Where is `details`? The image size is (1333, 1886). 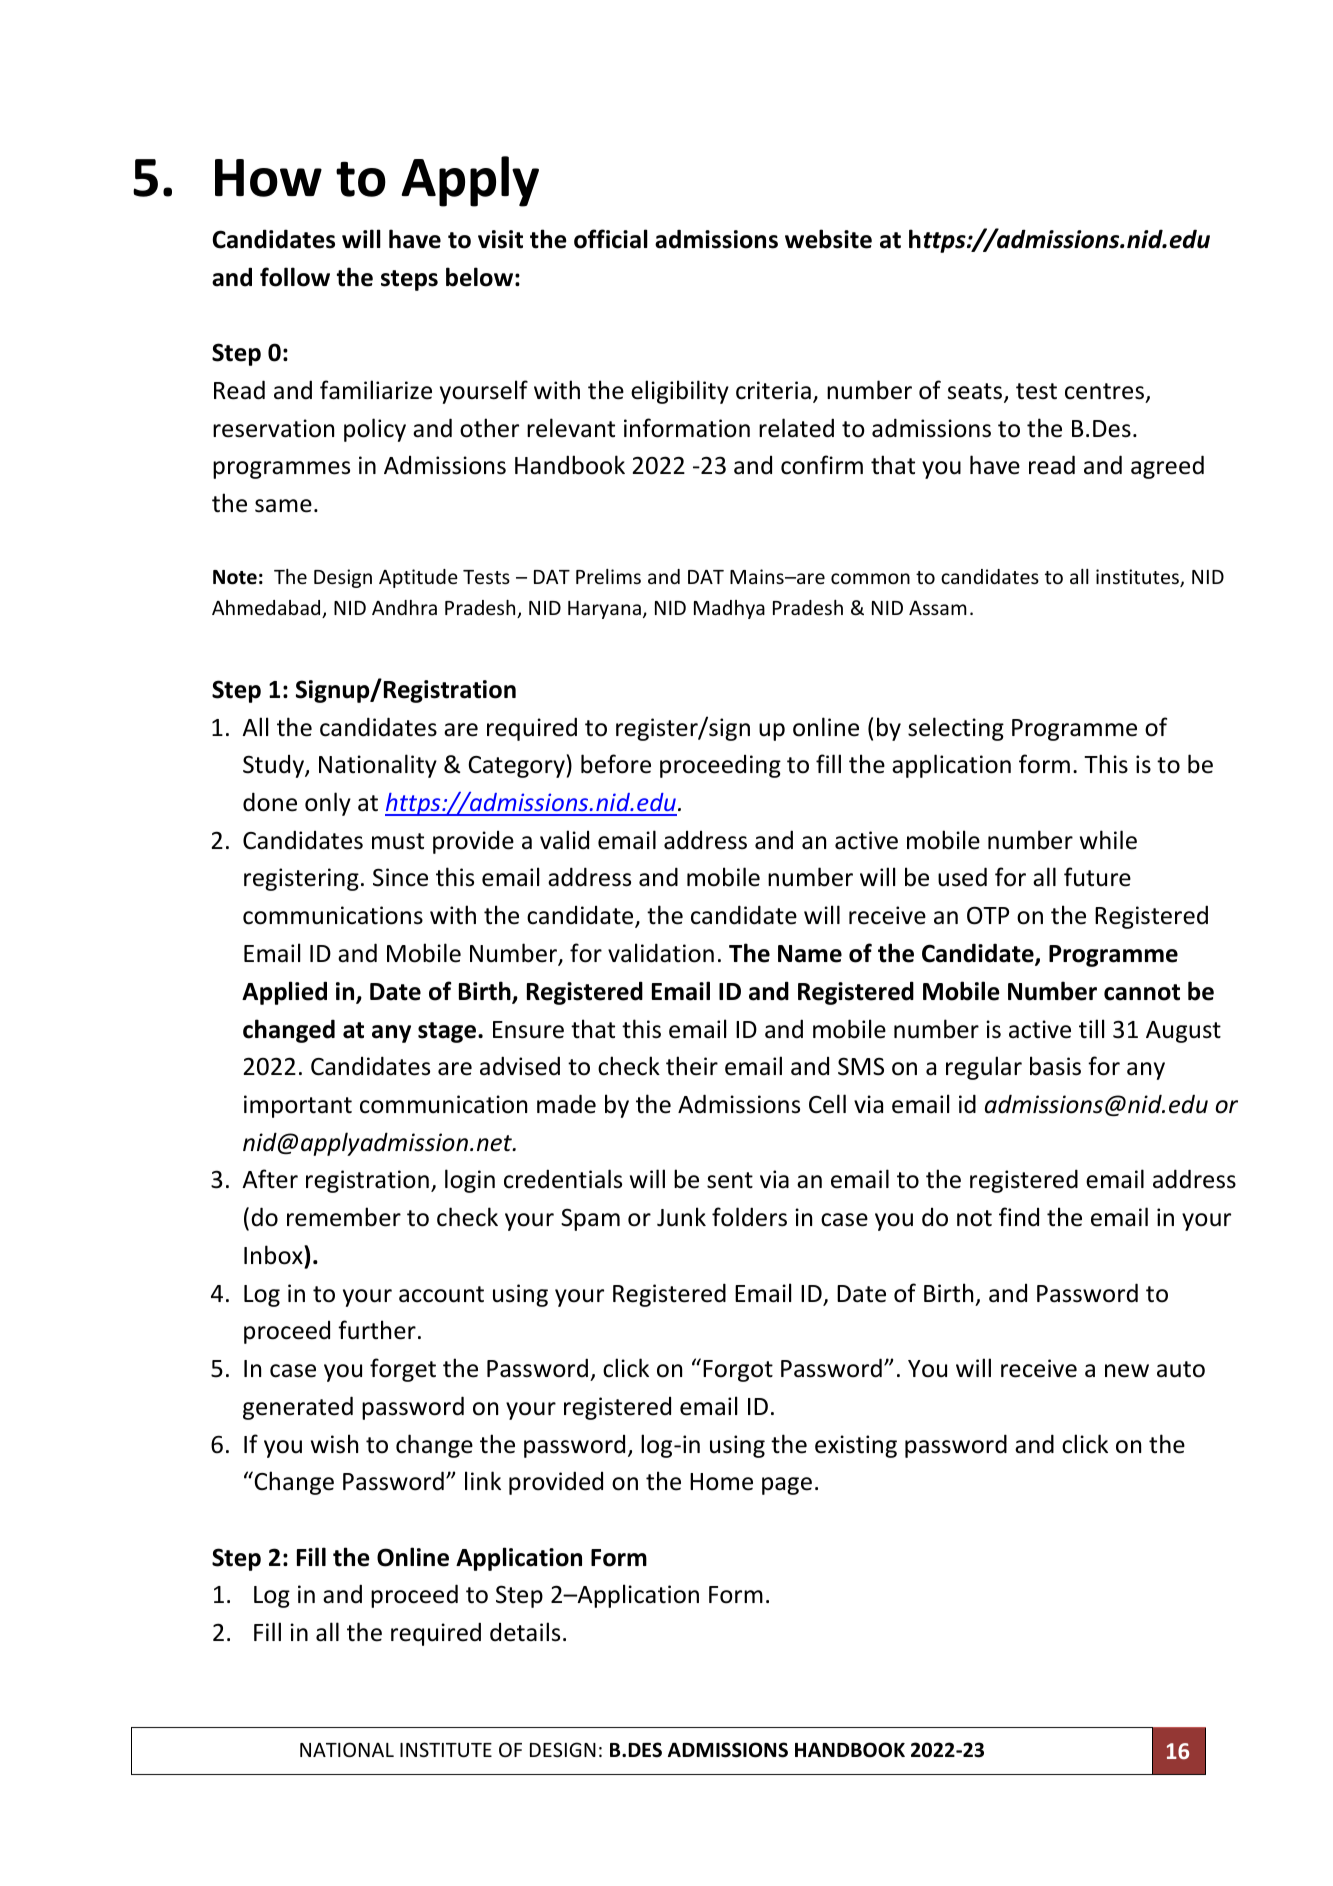
details is located at coordinates (525, 1632).
